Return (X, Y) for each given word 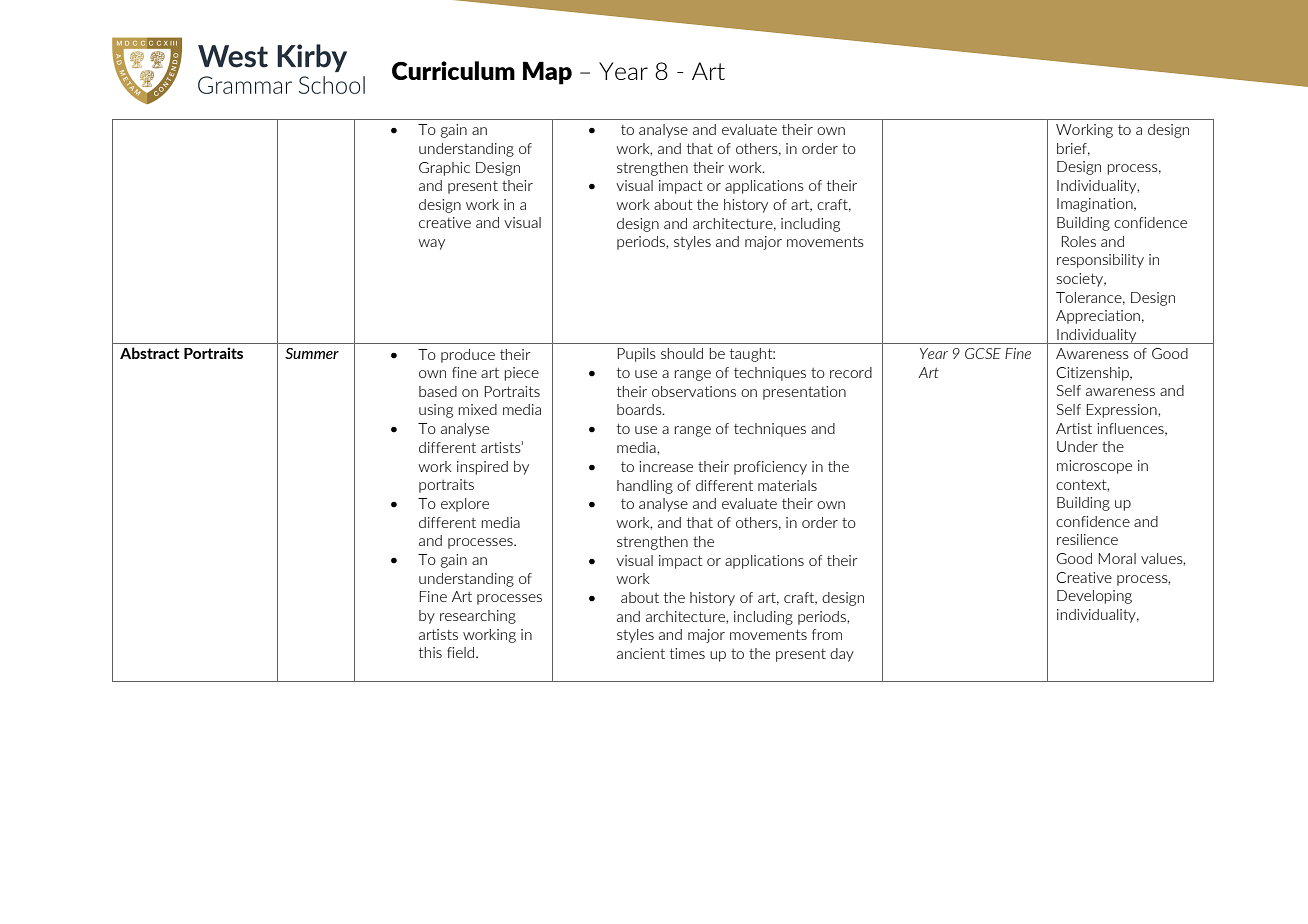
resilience (1087, 539)
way (432, 244)
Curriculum (453, 70)
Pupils (637, 355)
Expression (1123, 411)
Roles (1079, 241)
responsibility (1100, 261)
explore (465, 505)
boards (640, 409)
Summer (312, 353)
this (430, 652)
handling (645, 487)
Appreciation (1098, 317)
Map (547, 73)
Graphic (444, 169)
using (436, 411)
